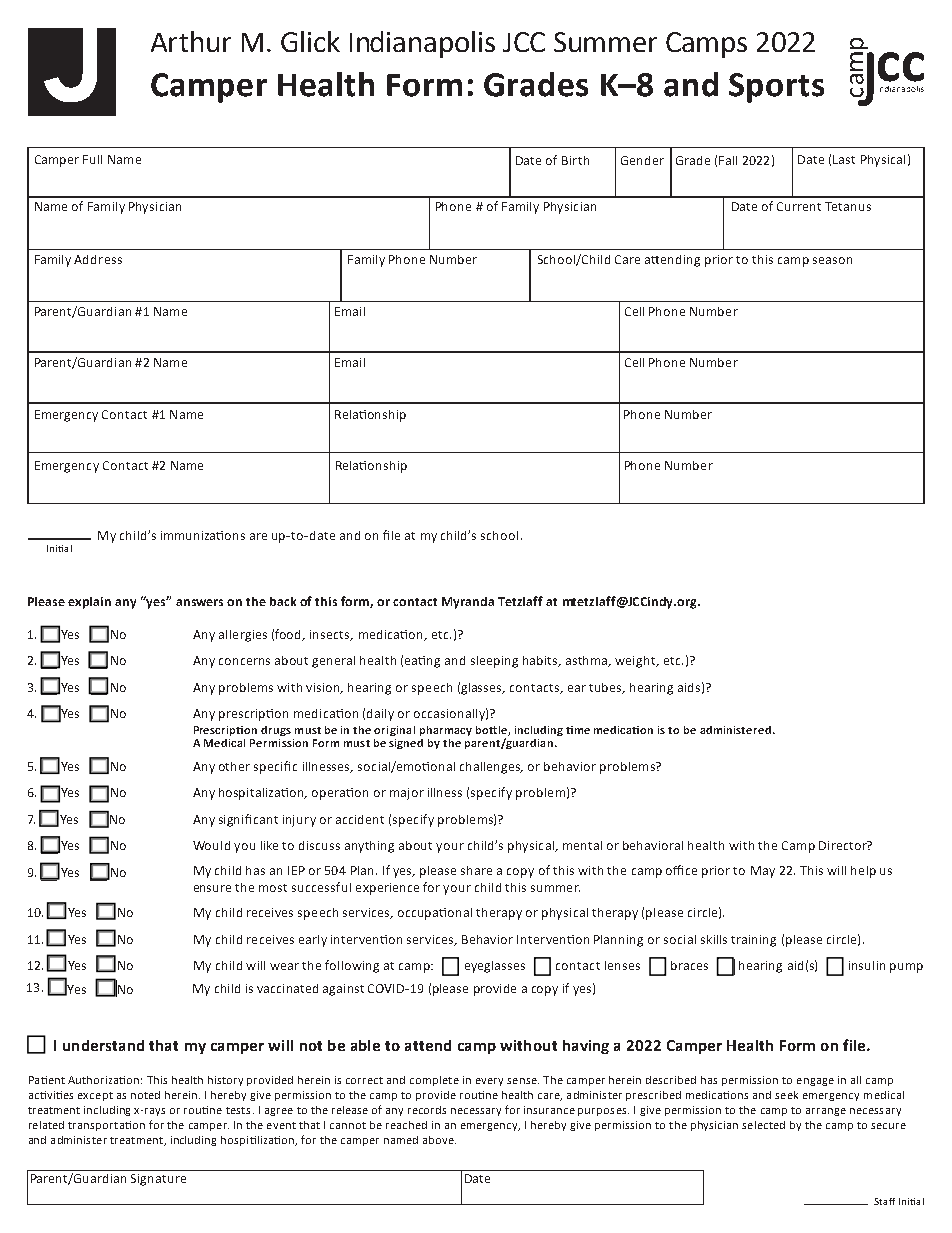 This document has height=1233, width=952. Describe the element at coordinates (776, 88) in the document. I see `Sports` at that location.
